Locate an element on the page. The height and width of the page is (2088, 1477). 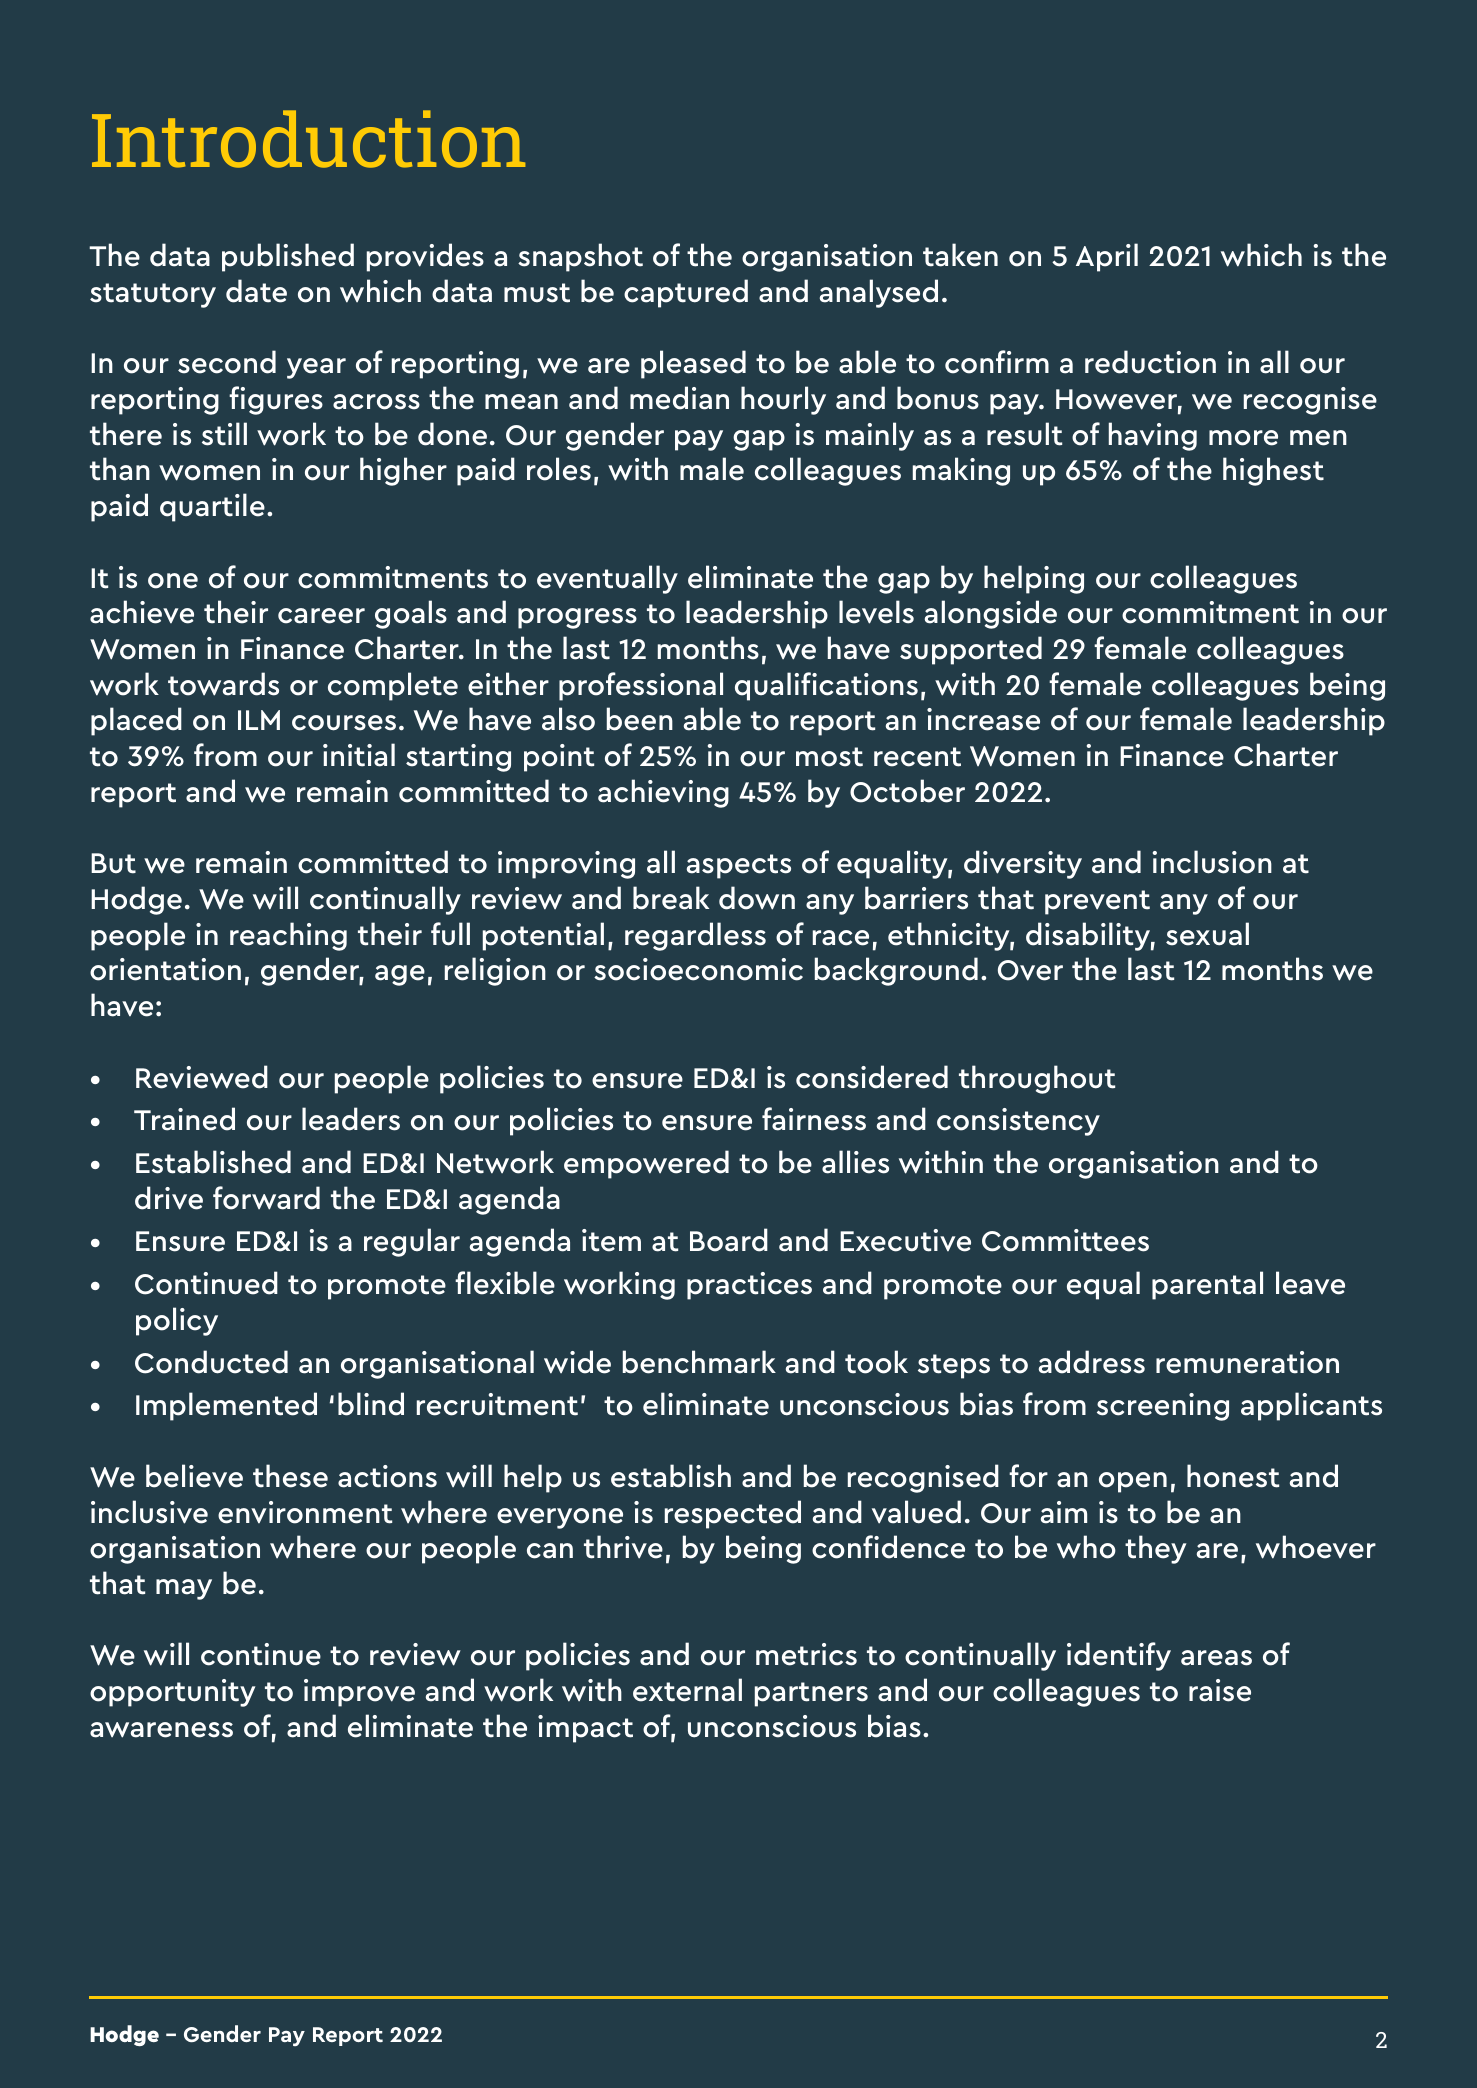
forward is located at coordinates (266, 1198).
